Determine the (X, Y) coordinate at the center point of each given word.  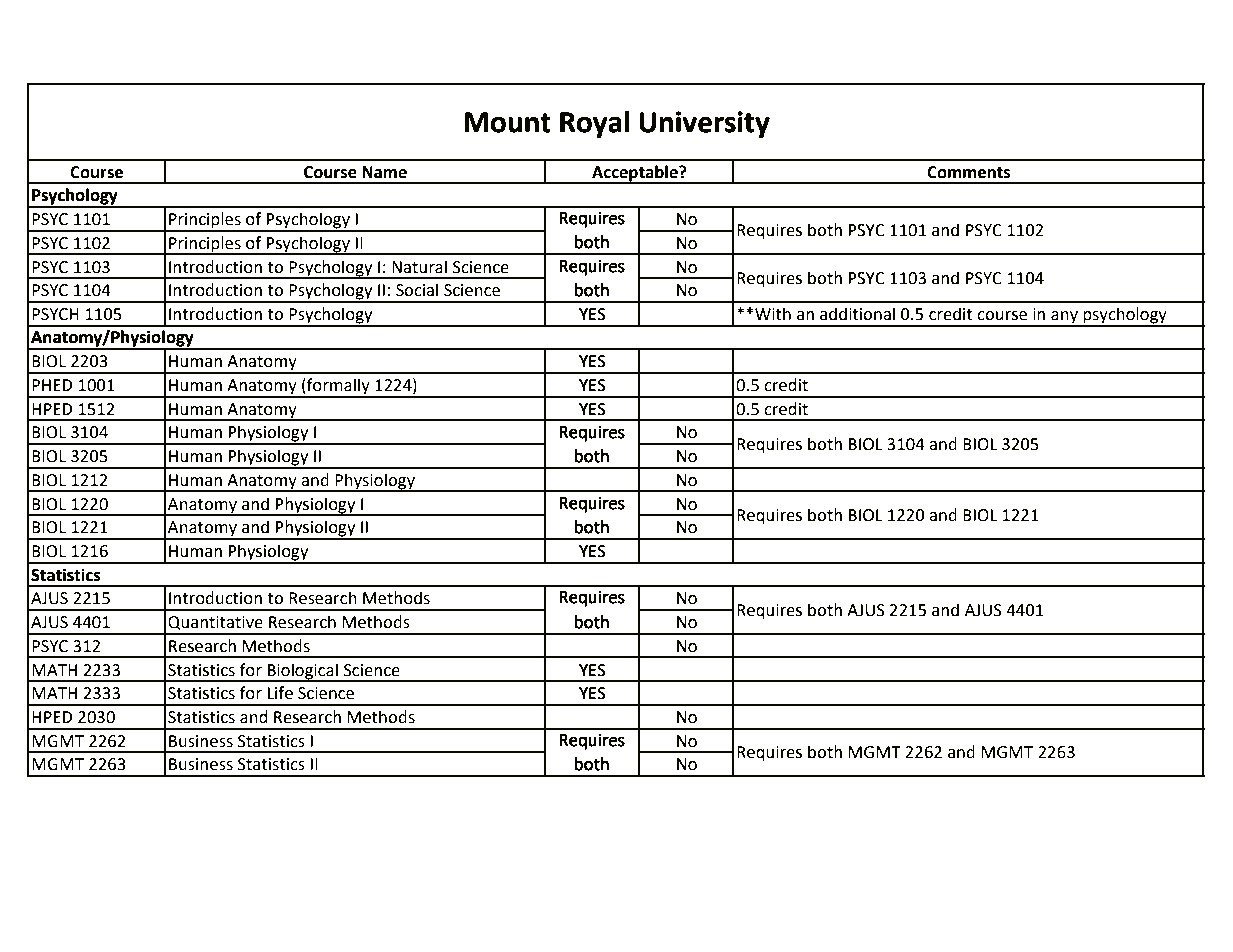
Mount (507, 122)
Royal (594, 124)
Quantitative (215, 623)
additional (857, 314)
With (773, 314)
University (704, 124)
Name (384, 172)
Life (280, 693)
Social (417, 290)
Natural (419, 267)
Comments (969, 172)
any (1064, 318)
